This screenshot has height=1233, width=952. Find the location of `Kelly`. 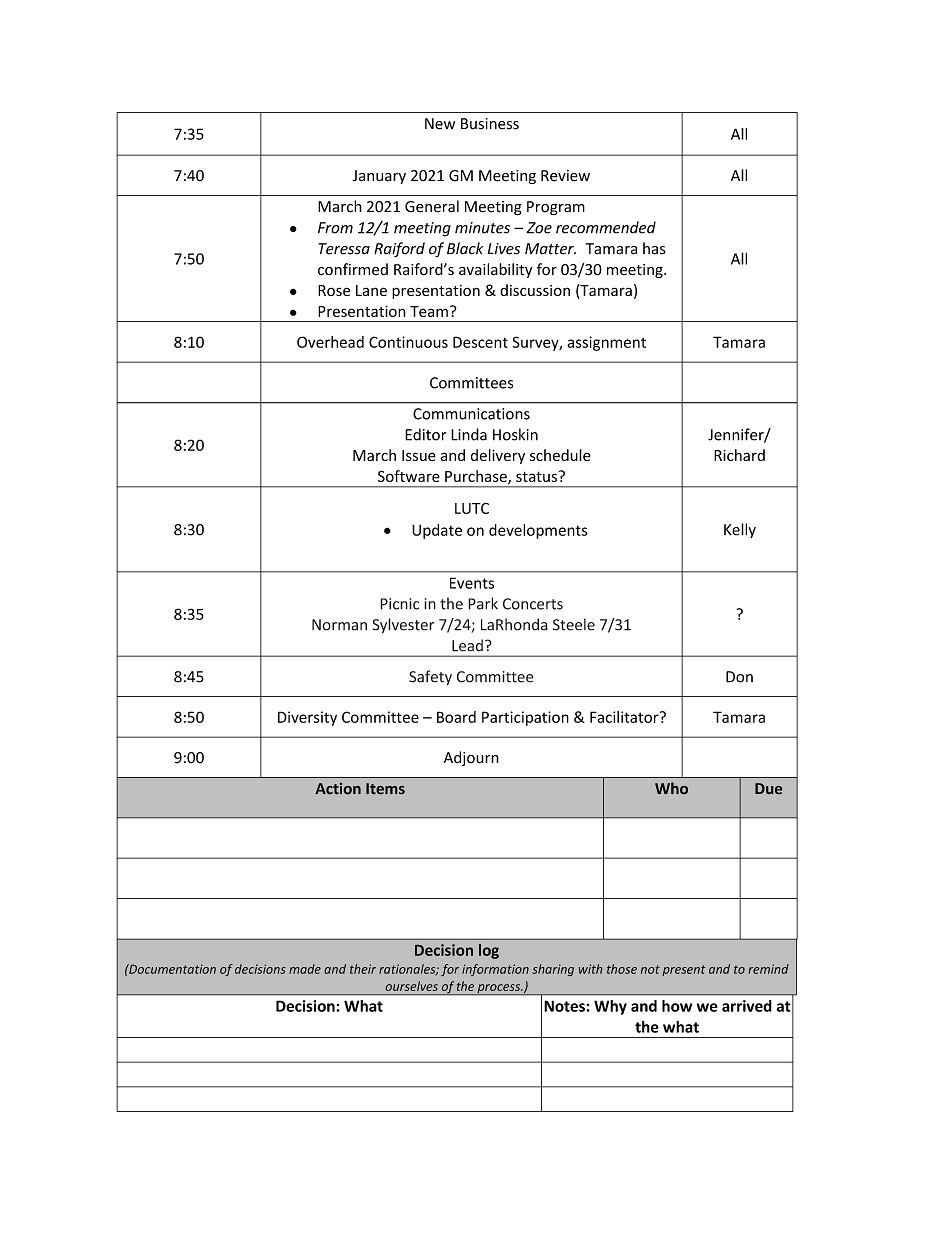

Kelly is located at coordinates (740, 530).
